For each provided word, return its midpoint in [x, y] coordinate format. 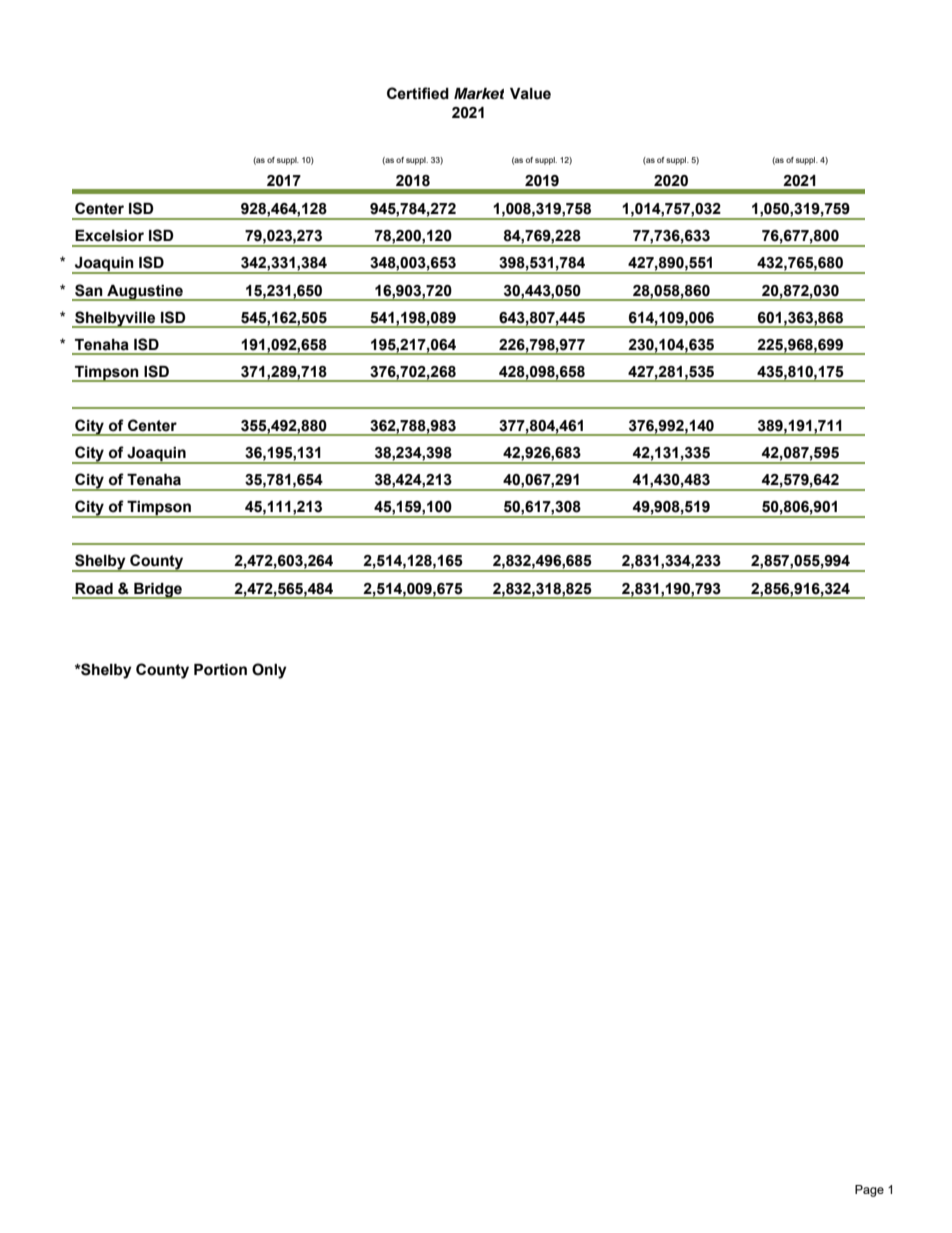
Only [269, 671]
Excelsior [109, 236]
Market [479, 94]
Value [530, 94]
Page [869, 1191]
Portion [220, 670]
